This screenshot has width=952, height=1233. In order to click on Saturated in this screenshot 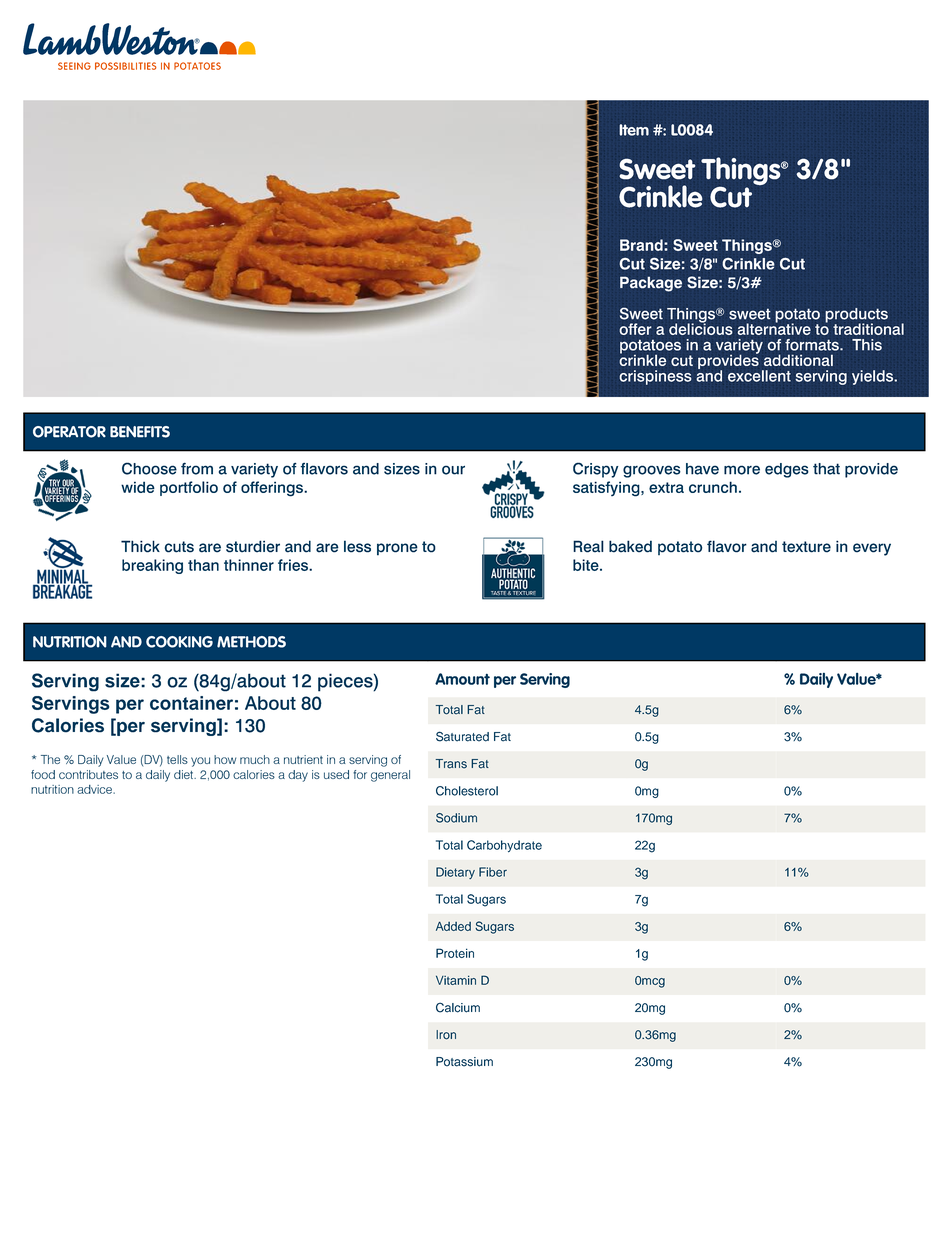, I will do `click(462, 736)`.
